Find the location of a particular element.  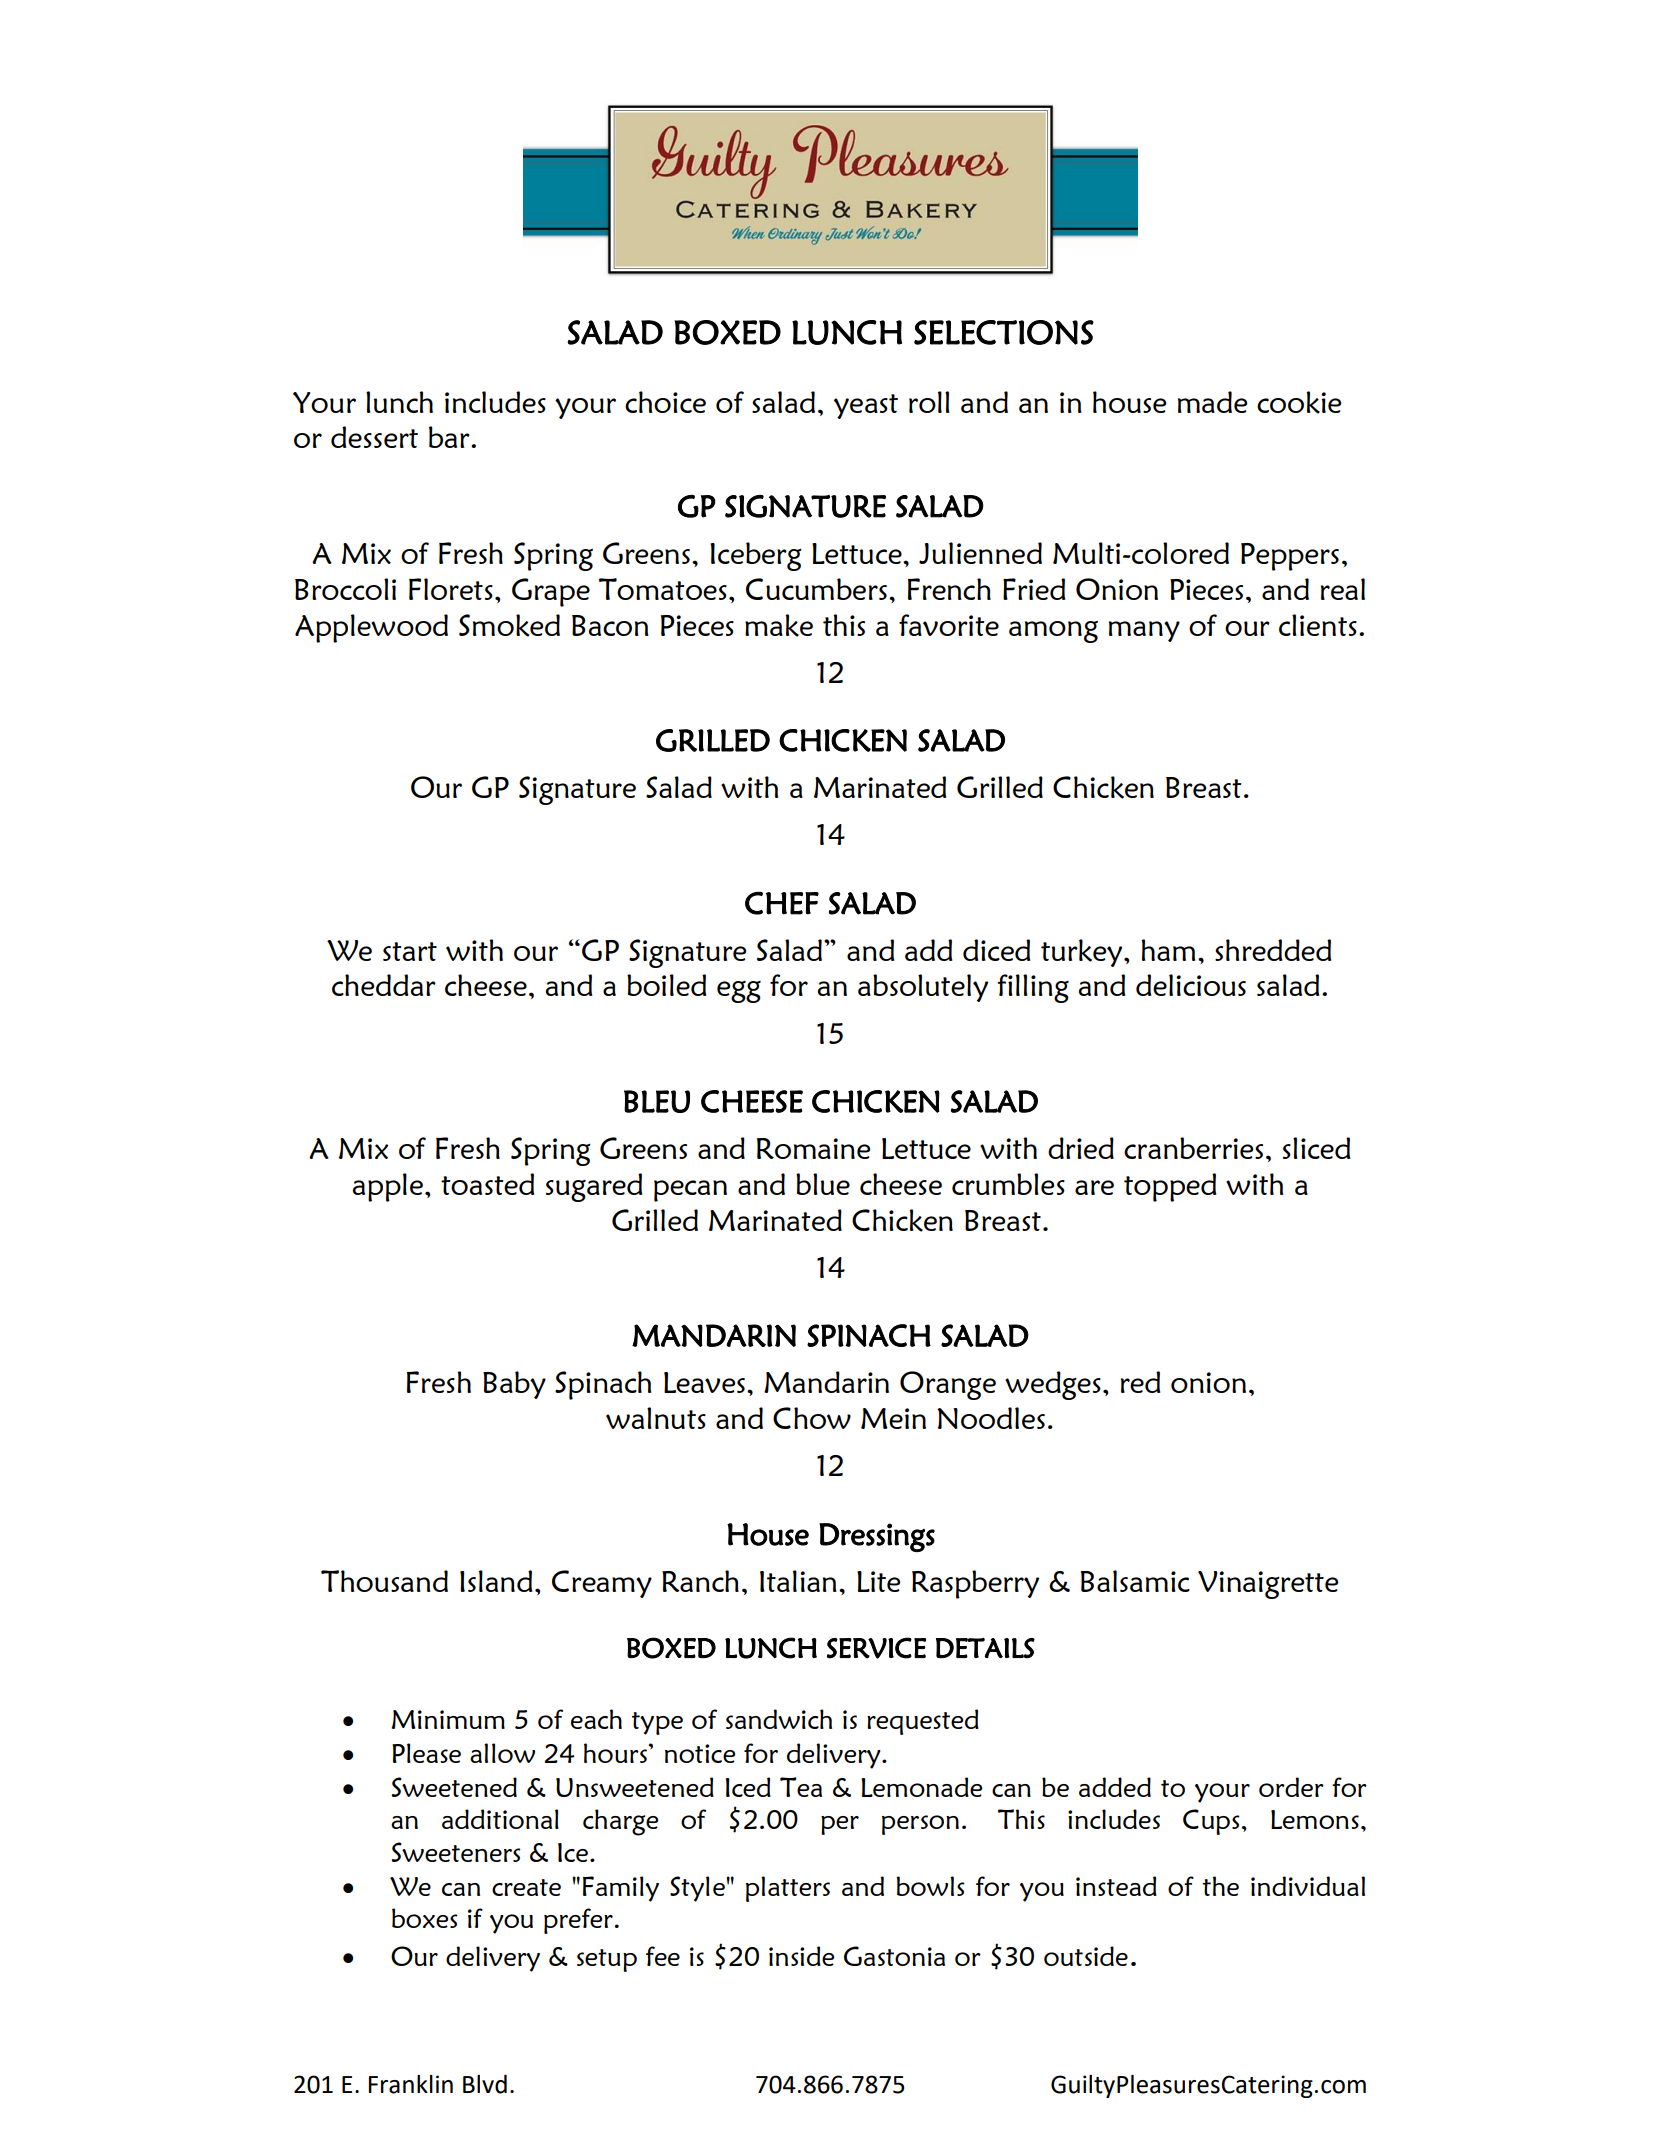

made is located at coordinates (1212, 402).
